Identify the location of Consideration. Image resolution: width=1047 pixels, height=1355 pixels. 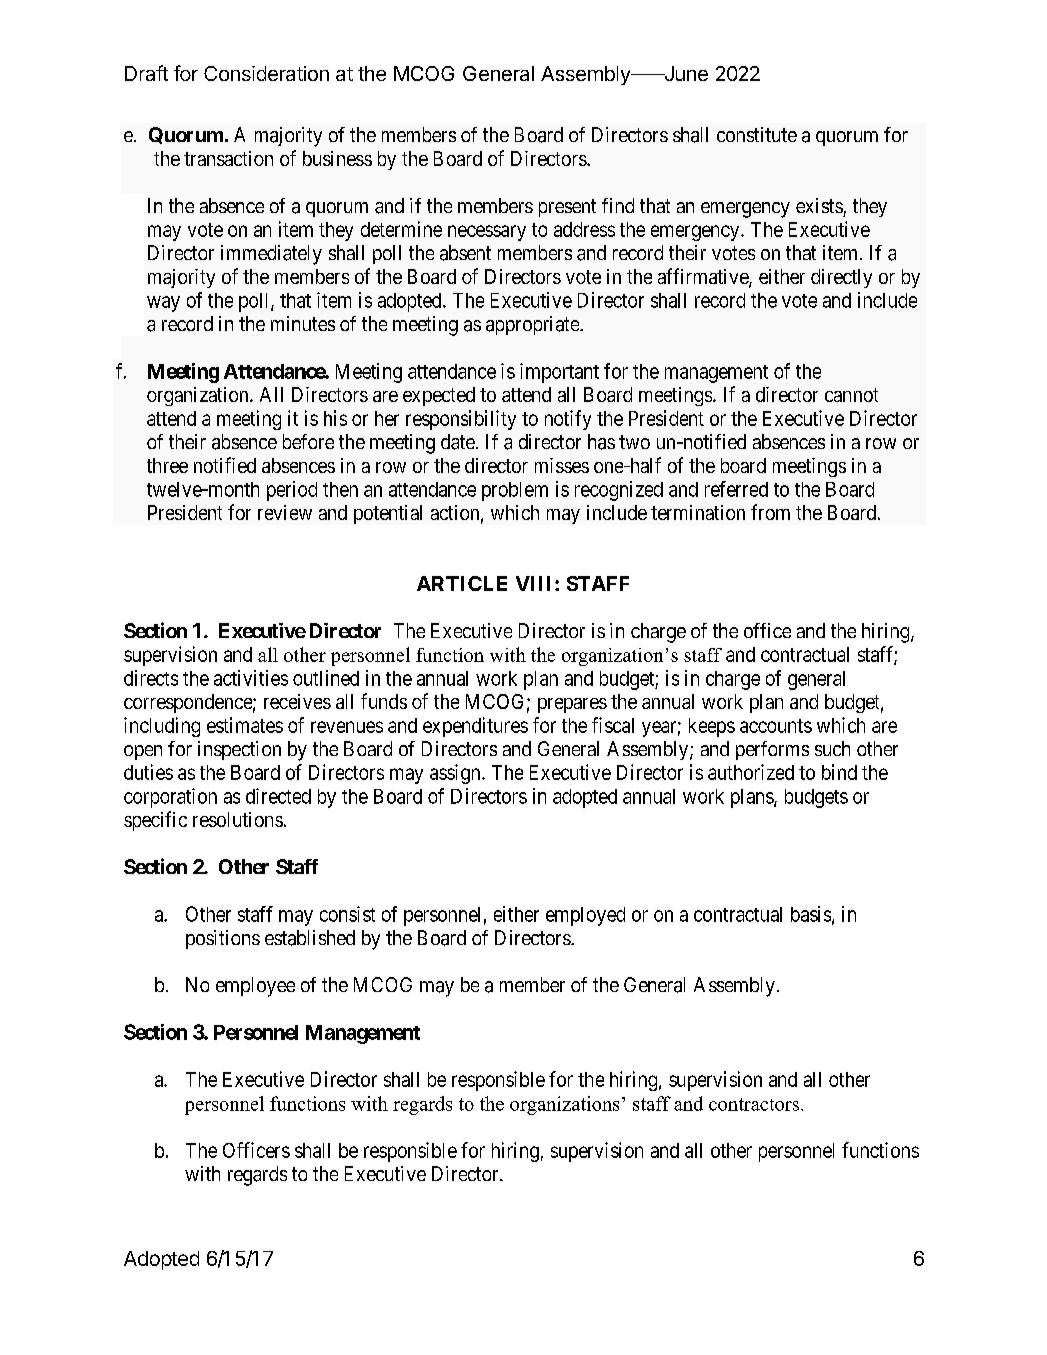
(266, 73).
